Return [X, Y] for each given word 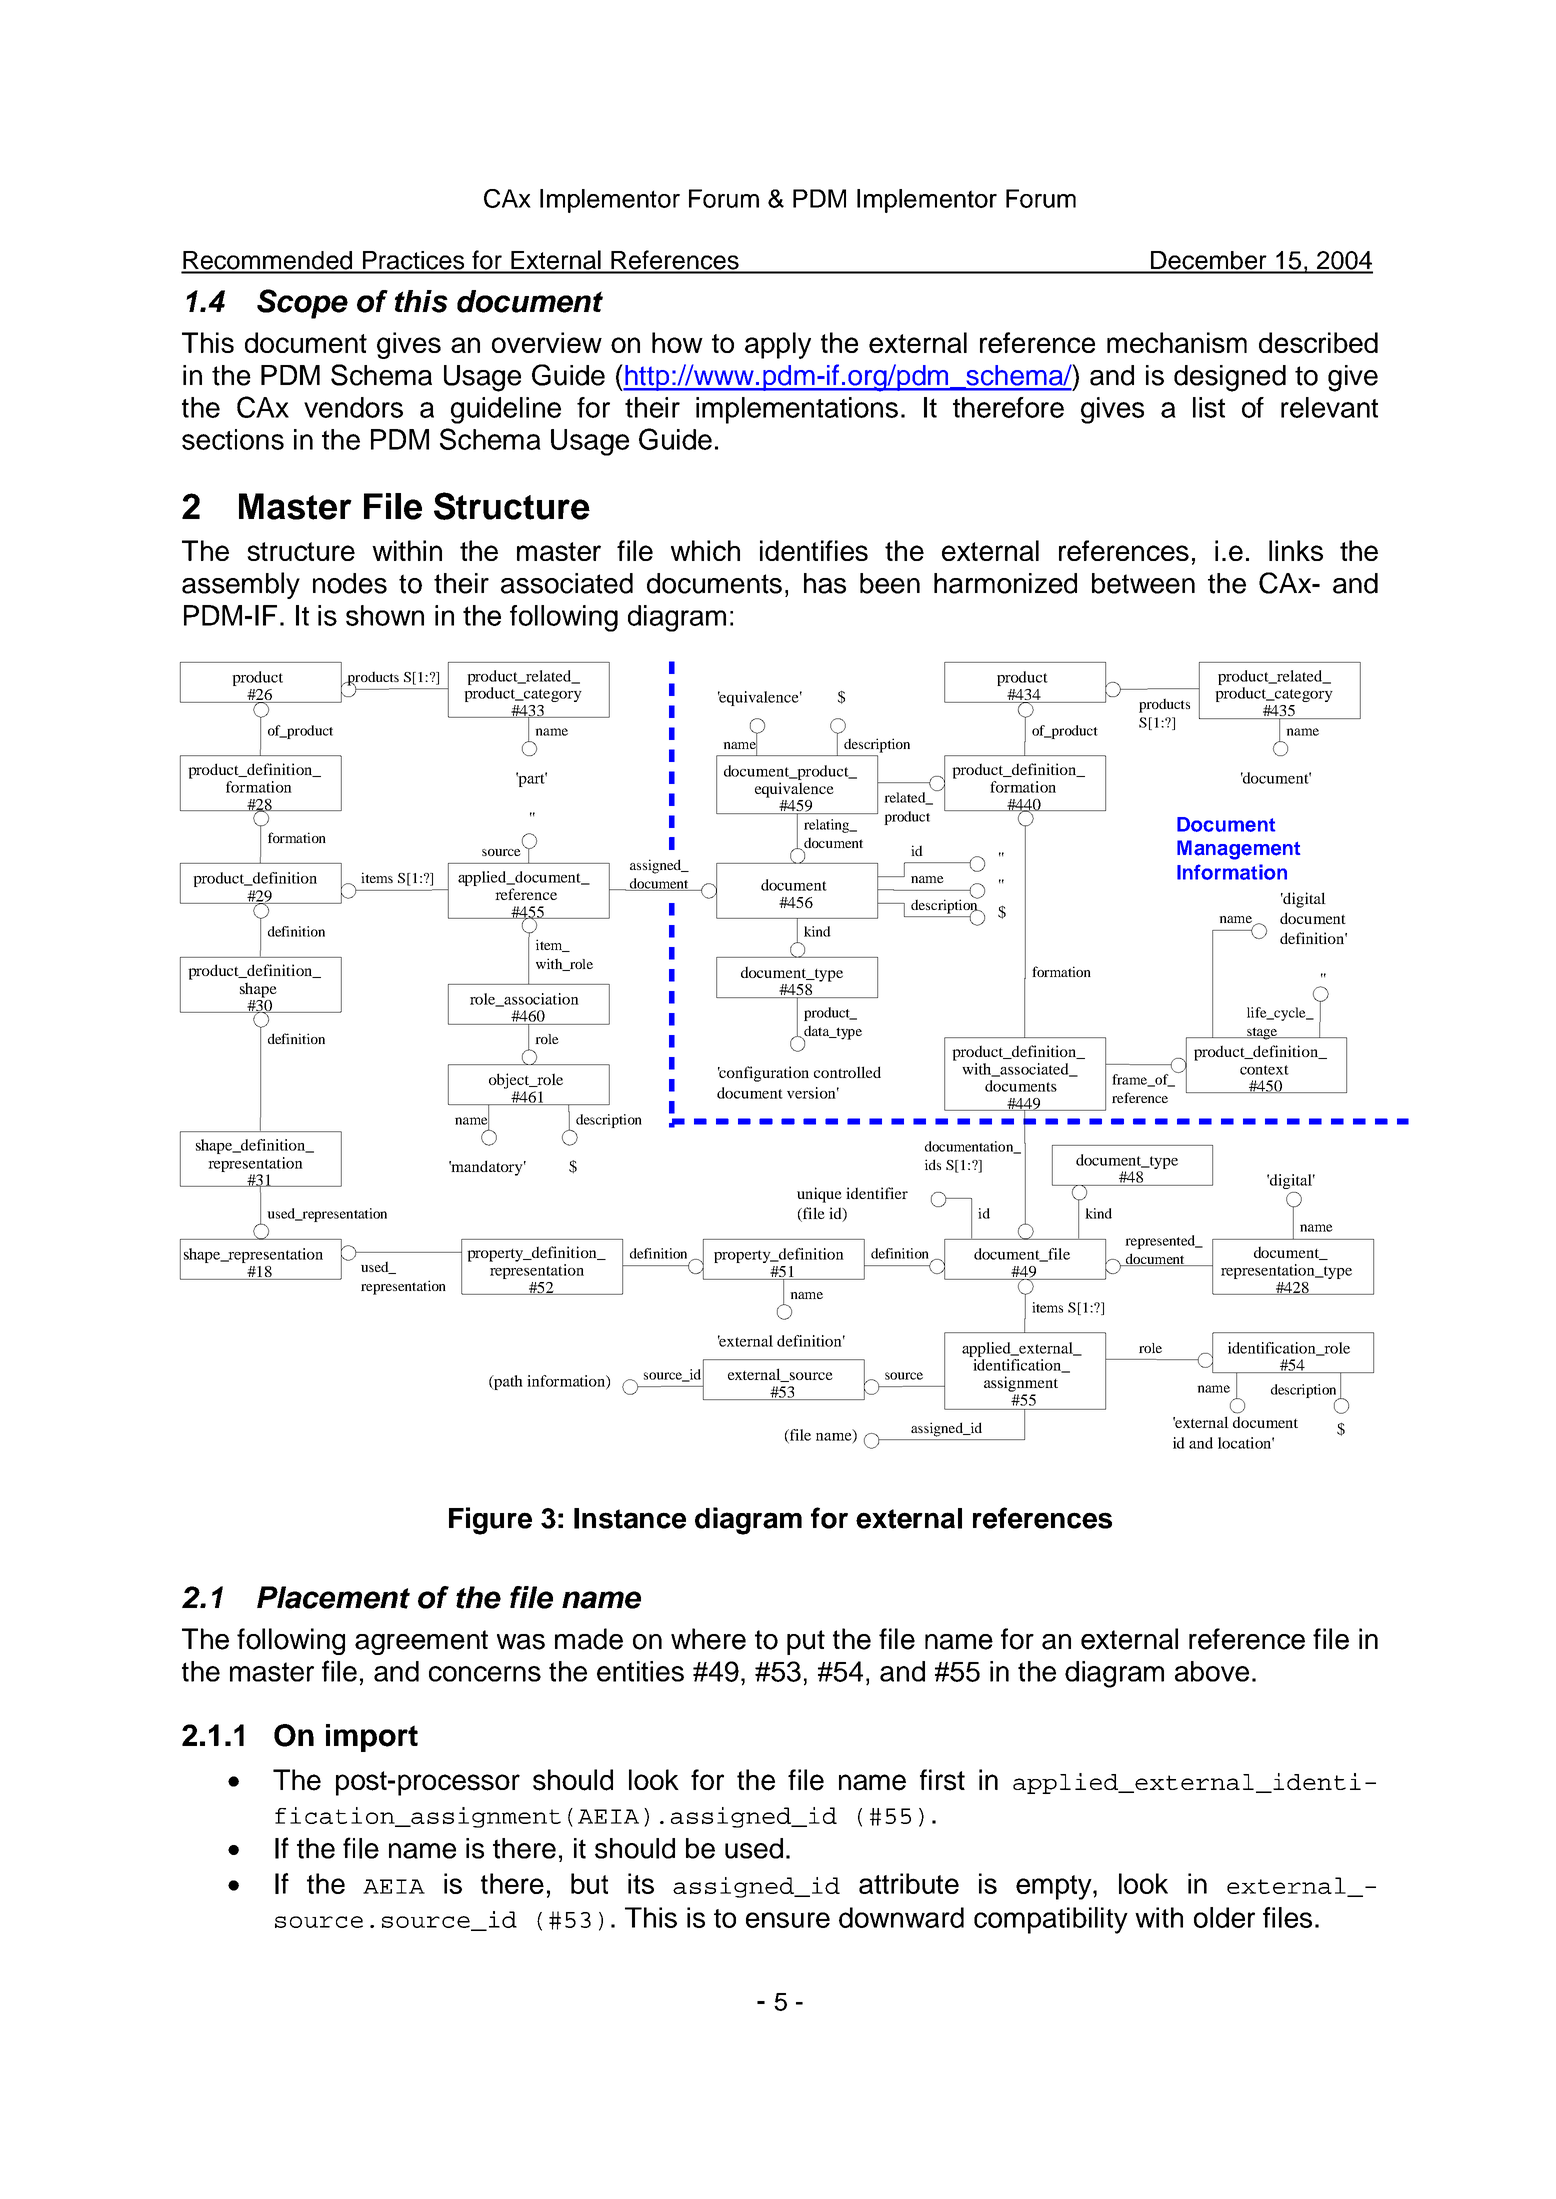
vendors [353, 407]
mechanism [1177, 342]
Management [1238, 850]
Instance [630, 1518]
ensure [788, 1920]
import [372, 1738]
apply [778, 345]
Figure [490, 1521]
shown [385, 615]
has [825, 583]
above [1212, 1671]
